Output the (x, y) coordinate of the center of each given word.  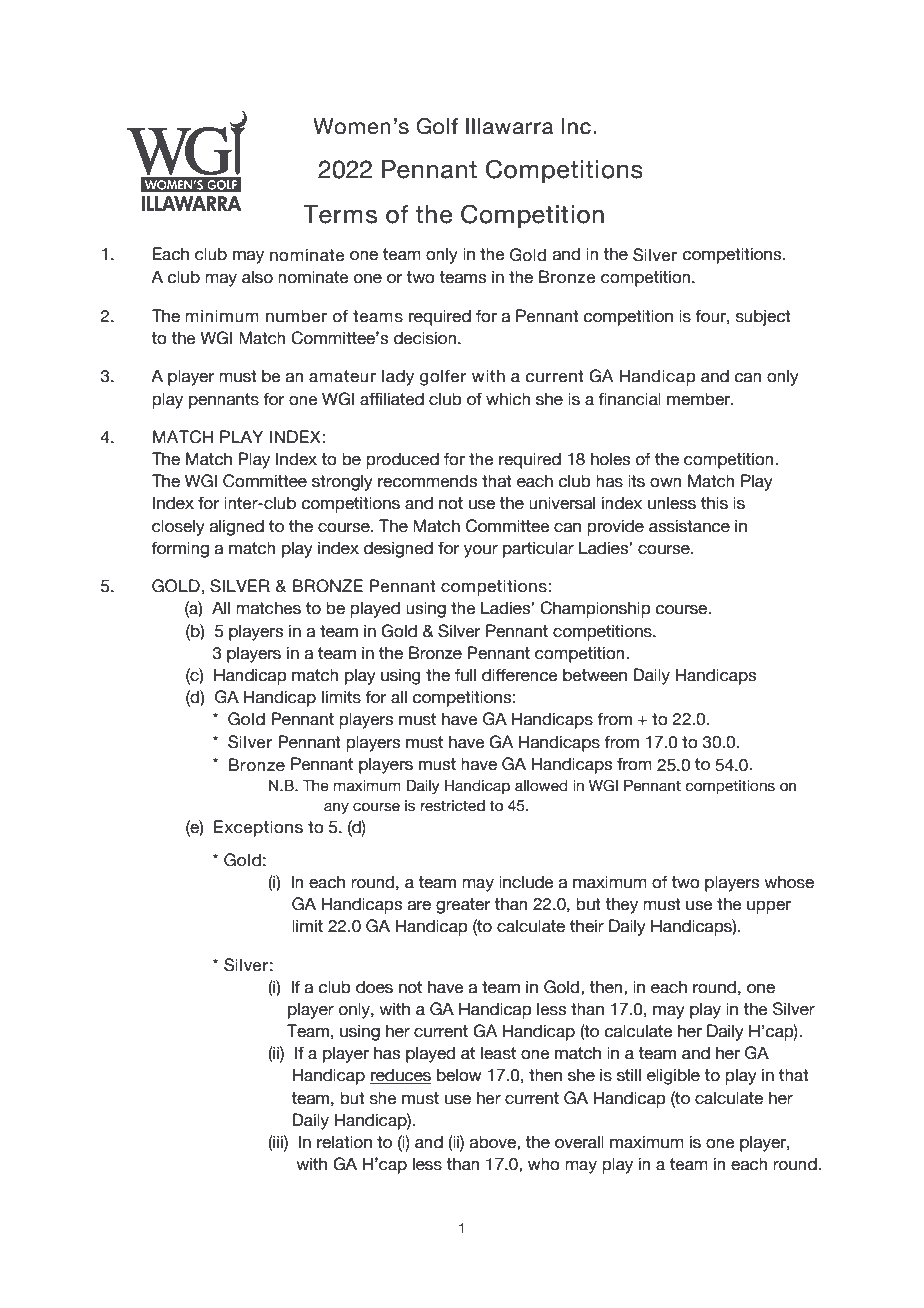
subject (763, 317)
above (494, 1142)
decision (426, 338)
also (257, 277)
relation (344, 1142)
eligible (673, 1076)
